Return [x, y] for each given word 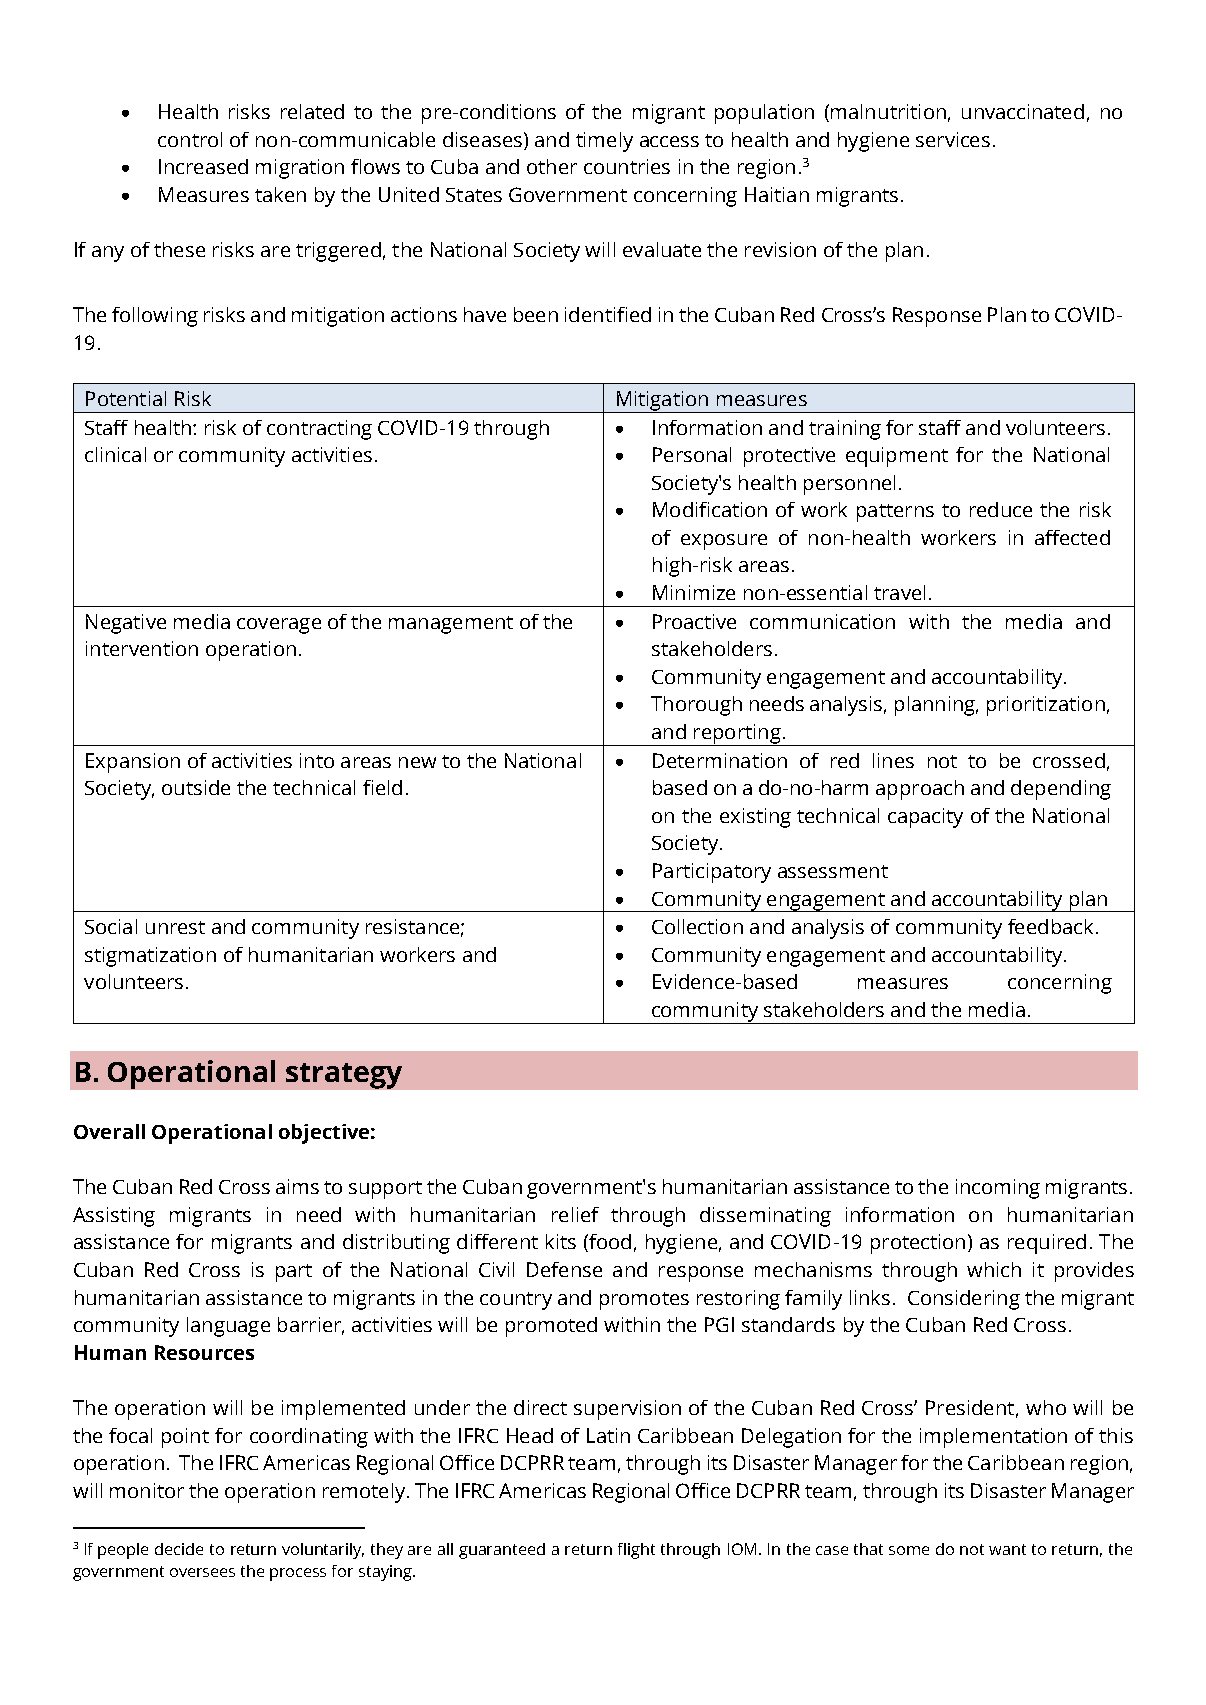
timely [604, 142]
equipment [897, 457]
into [317, 760]
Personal [692, 454]
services [953, 139]
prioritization [1046, 706]
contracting [319, 430]
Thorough [696, 706]
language [228, 1327]
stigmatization [150, 957]
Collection [697, 926]
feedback [1050, 926]
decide [179, 1549]
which [994, 1269]
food [609, 1243]
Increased [203, 166]
